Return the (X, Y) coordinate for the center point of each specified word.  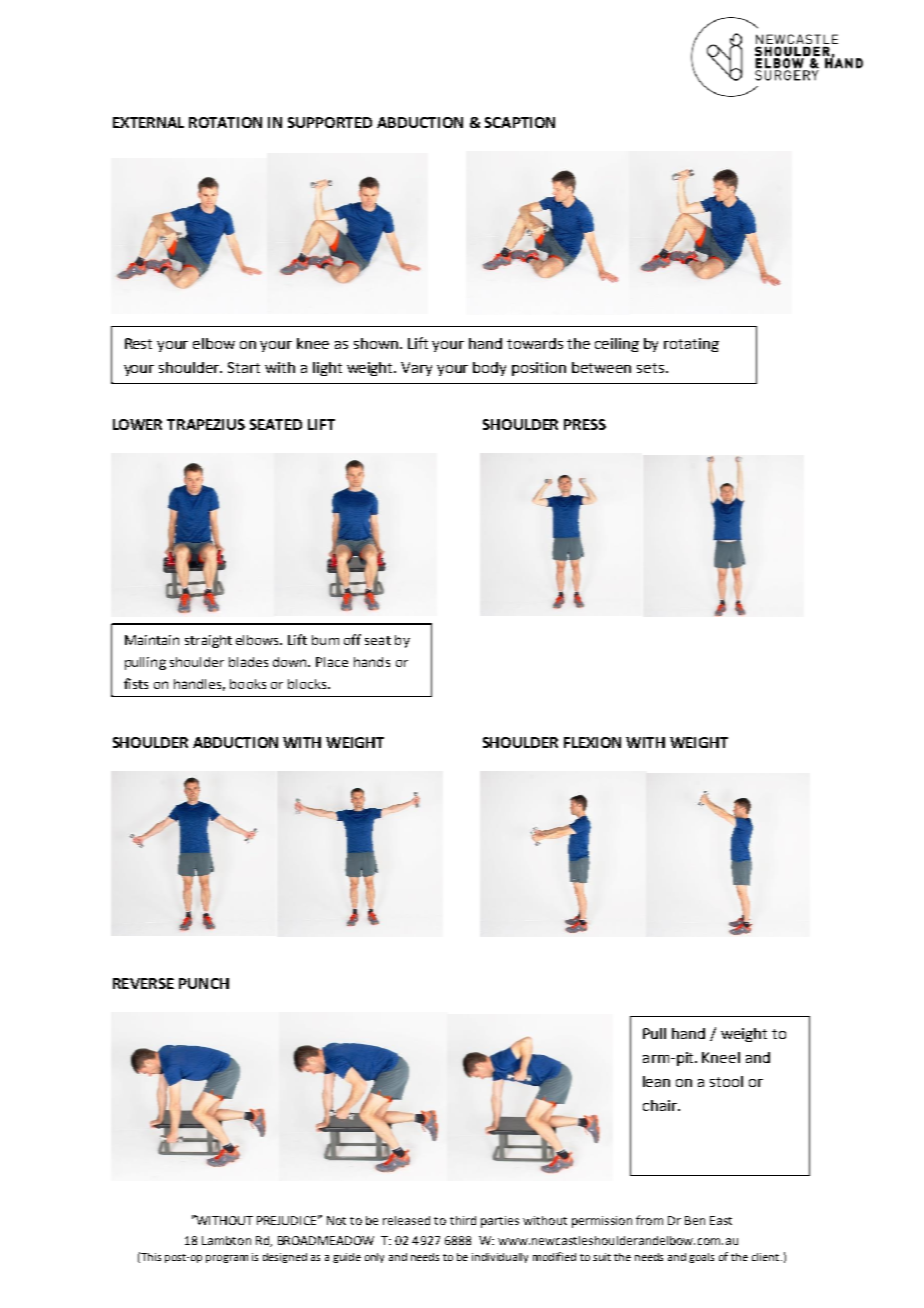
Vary (416, 369)
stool (726, 1081)
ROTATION (225, 122)
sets (650, 368)
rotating (691, 345)
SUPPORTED (330, 122)
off (352, 639)
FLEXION (592, 742)
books (248, 684)
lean (656, 1081)
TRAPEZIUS (206, 424)
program (227, 1259)
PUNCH (204, 983)
